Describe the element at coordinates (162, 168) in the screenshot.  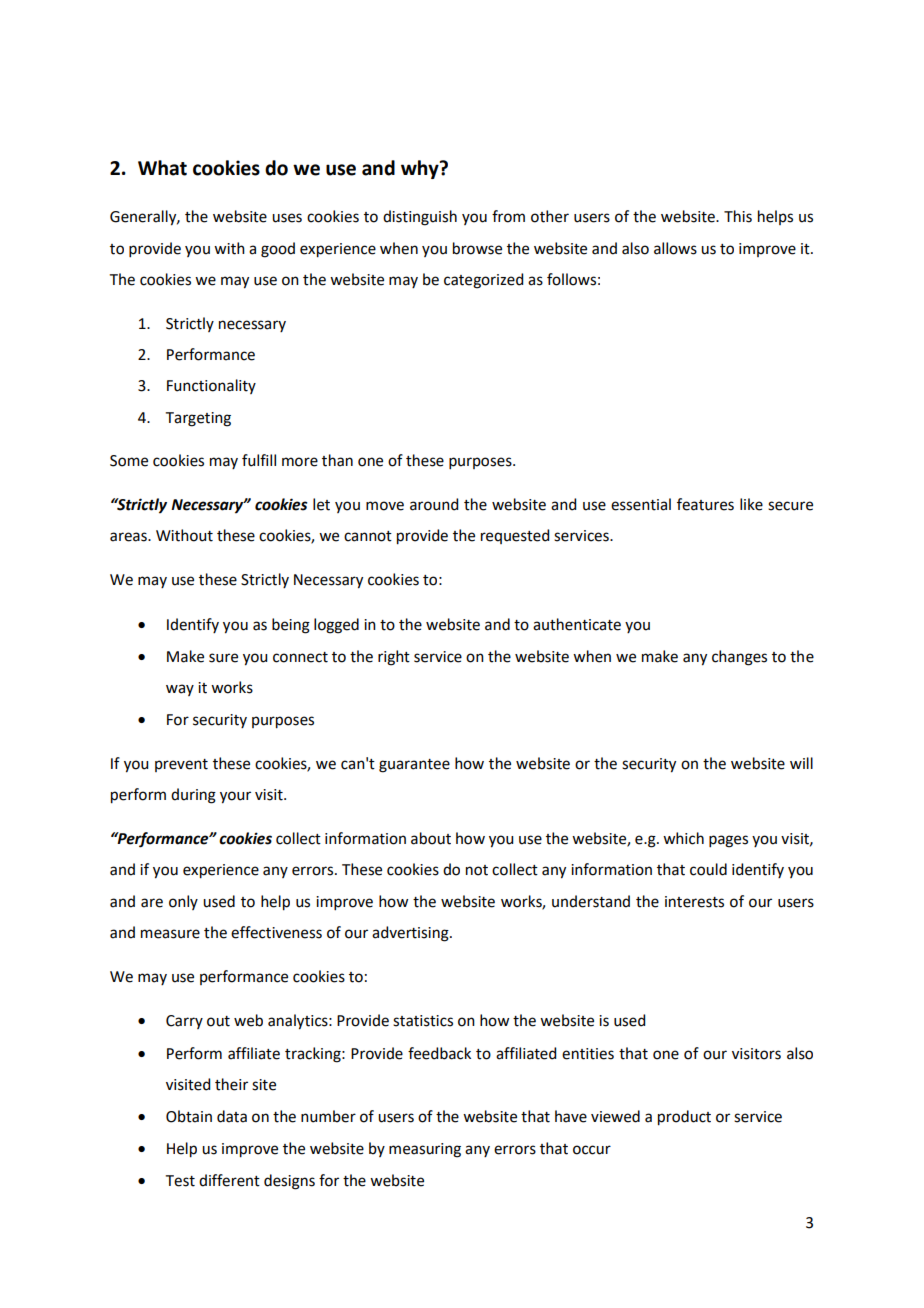
I see `What` at that location.
